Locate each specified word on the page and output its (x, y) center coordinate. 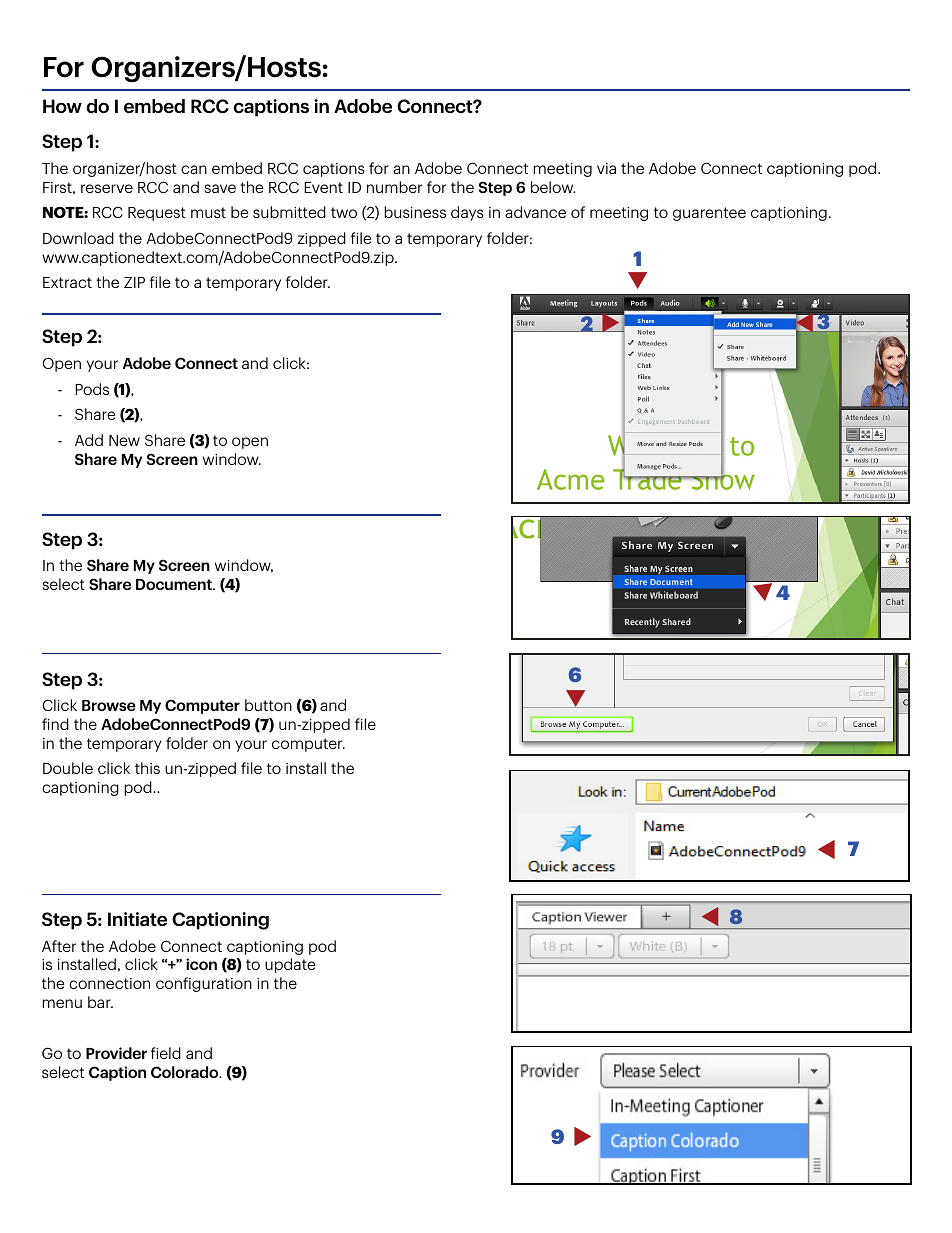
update (290, 965)
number (394, 187)
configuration (204, 984)
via (606, 168)
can (194, 169)
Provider (116, 1053)
